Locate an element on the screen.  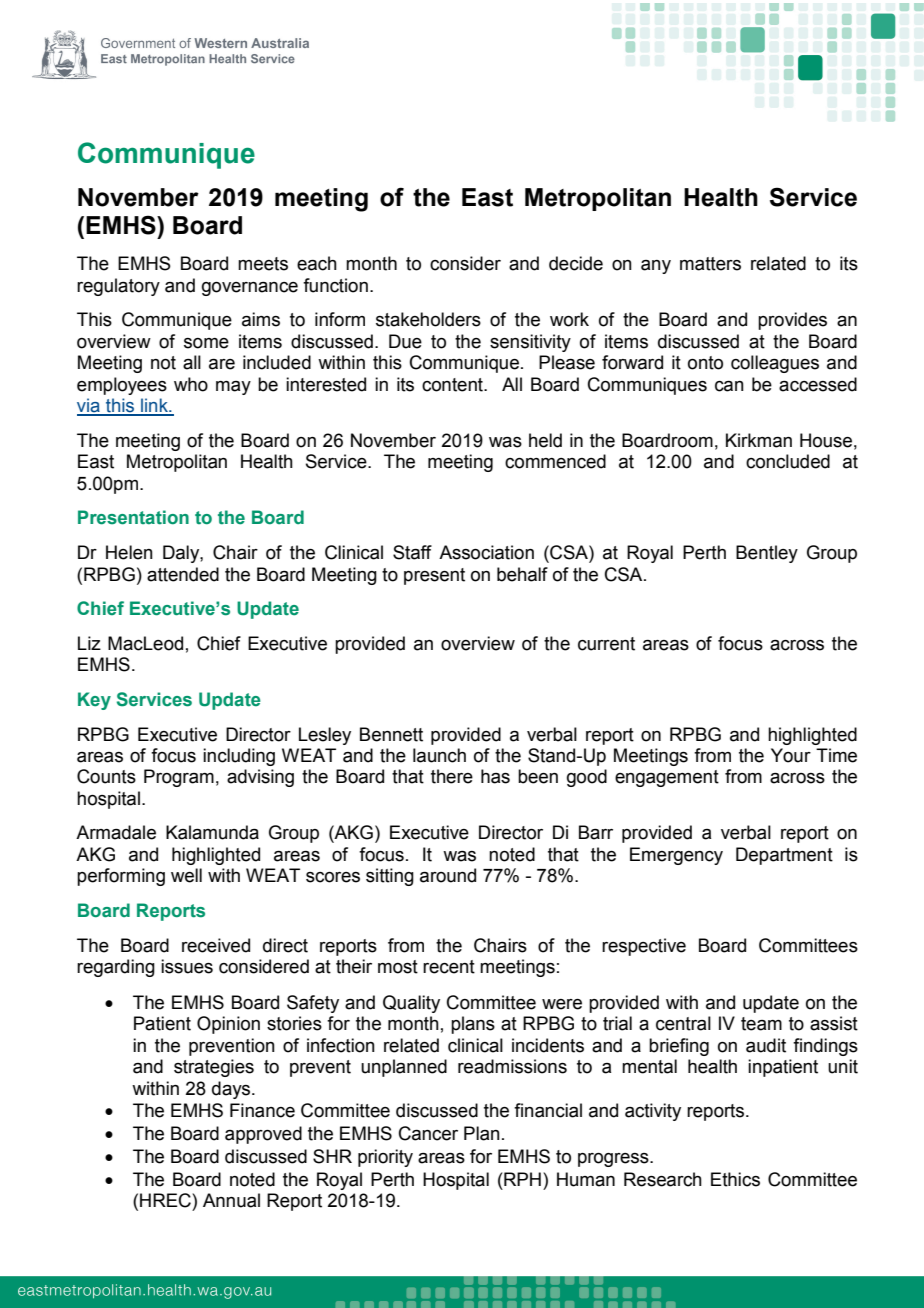
matters is located at coordinates (710, 264).
